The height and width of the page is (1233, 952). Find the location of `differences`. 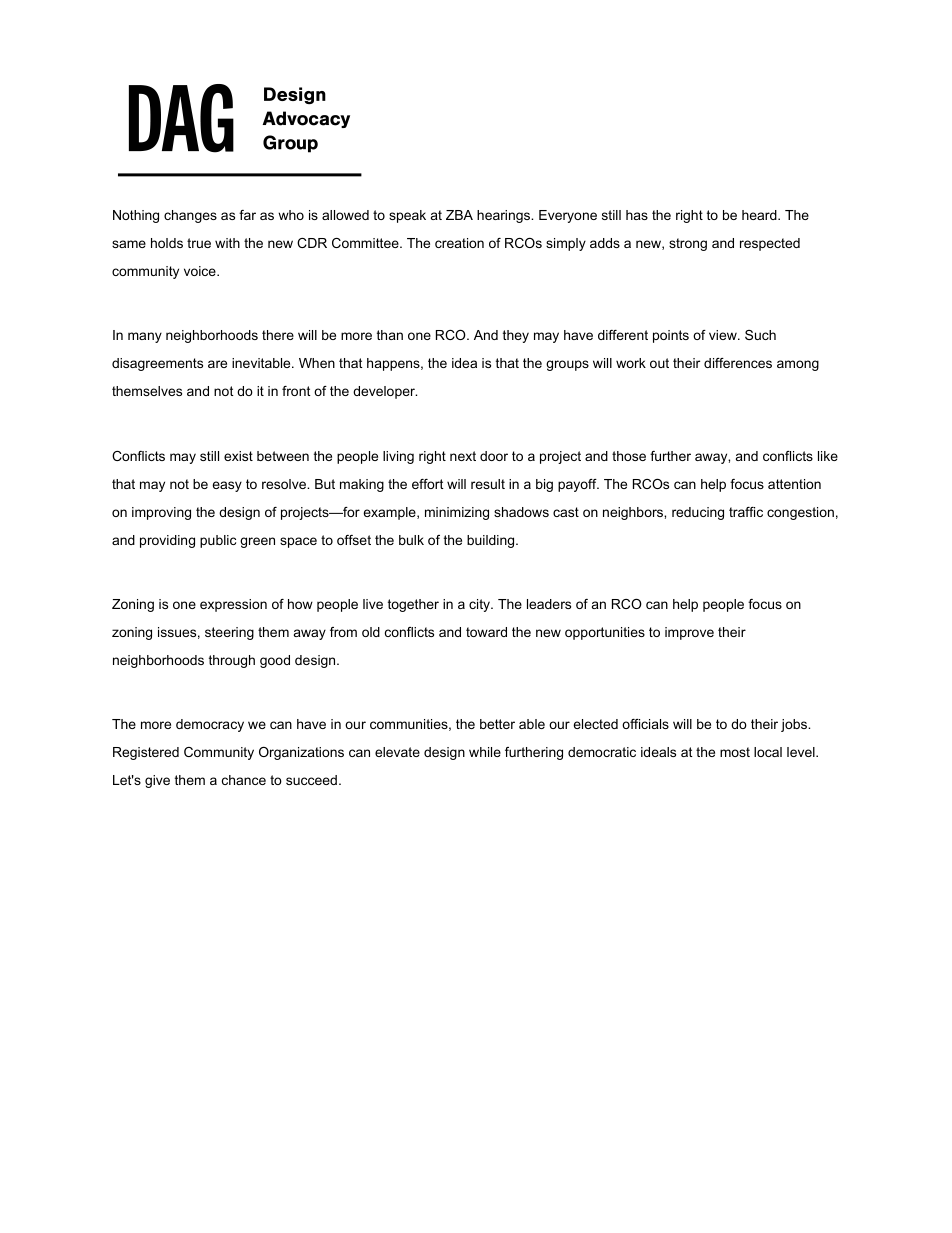

differences is located at coordinates (738, 363).
